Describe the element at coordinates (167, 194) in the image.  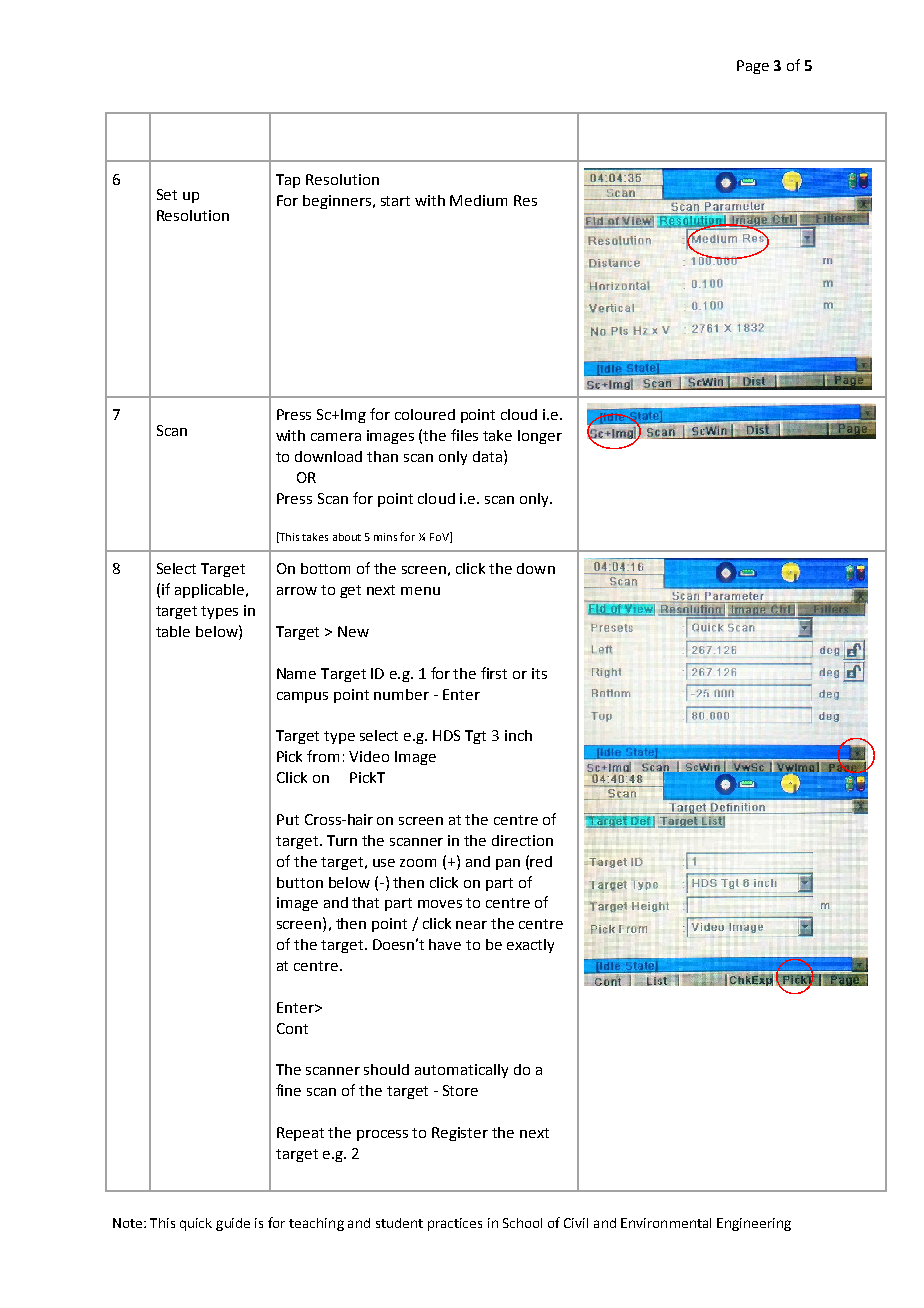
I see `Set` at that location.
